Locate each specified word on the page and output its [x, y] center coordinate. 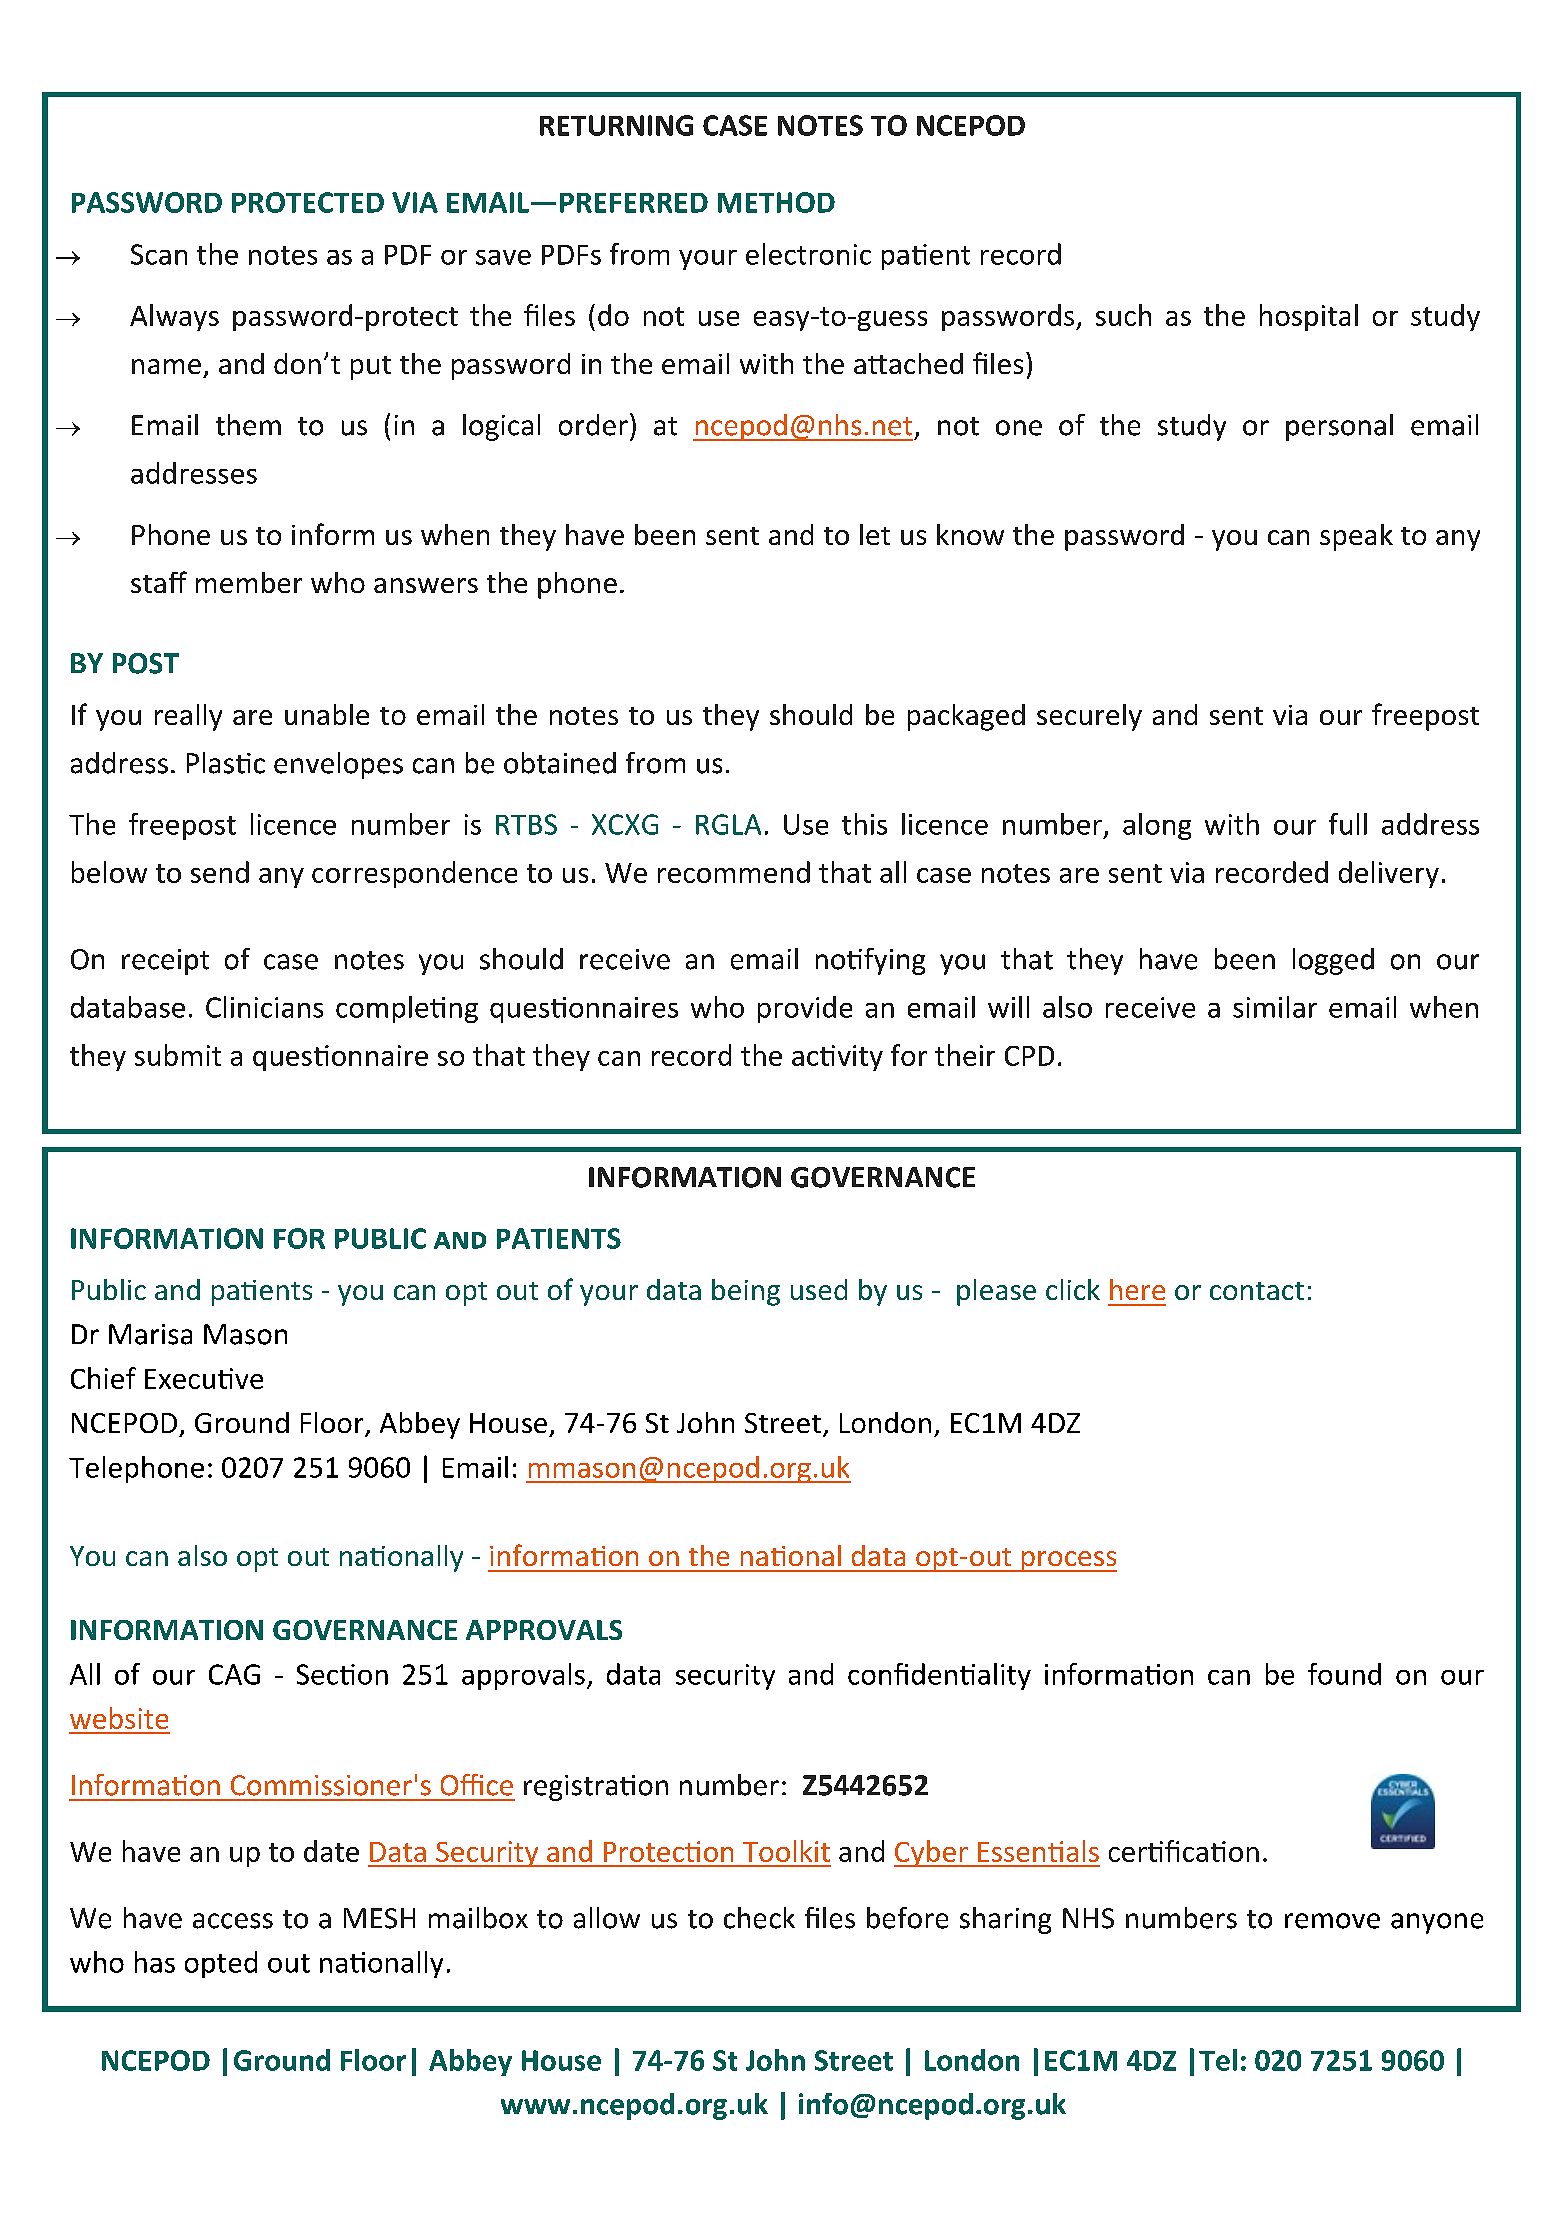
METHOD [776, 202]
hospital [1309, 317]
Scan [159, 254]
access [233, 1921]
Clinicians [264, 1007]
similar [1275, 1007]
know [970, 534]
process [1068, 1561]
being [746, 1292]
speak [1356, 537]
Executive [204, 1378]
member [249, 582]
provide [805, 1009]
